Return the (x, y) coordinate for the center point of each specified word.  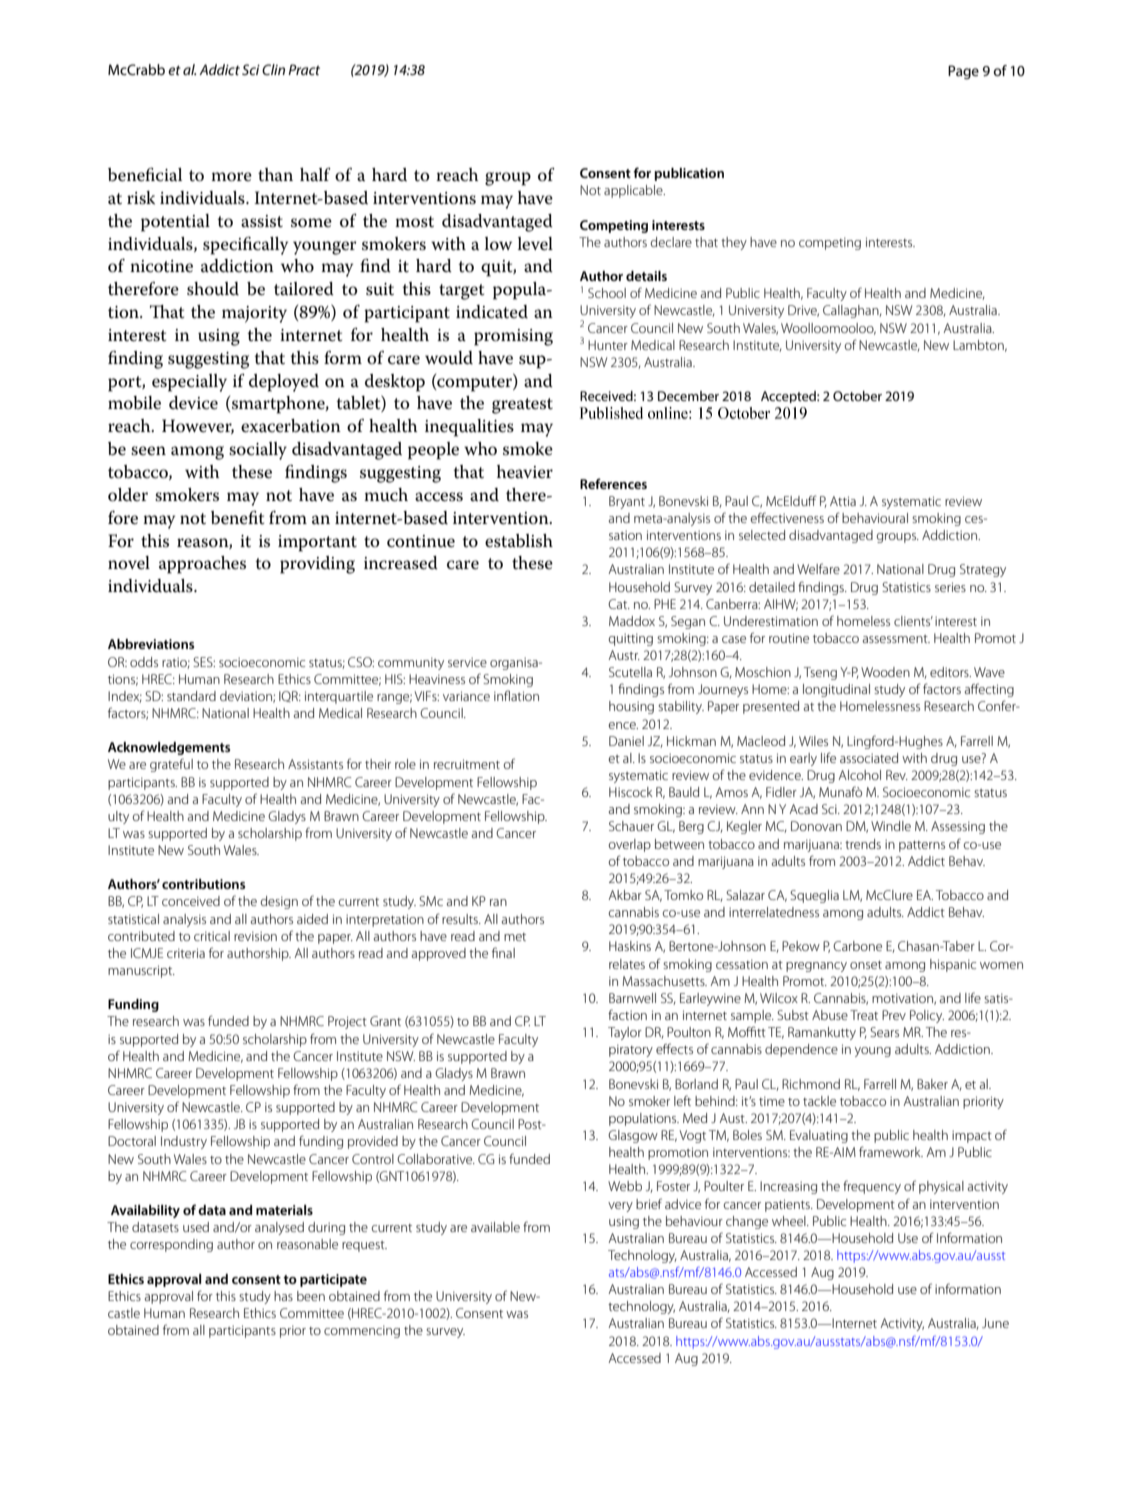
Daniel (626, 741)
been (311, 1296)
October (857, 396)
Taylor (625, 1033)
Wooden (885, 672)
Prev (894, 1015)
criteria (186, 953)
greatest (522, 406)
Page (963, 72)
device (193, 403)
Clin (273, 69)
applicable (634, 191)
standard (191, 696)
